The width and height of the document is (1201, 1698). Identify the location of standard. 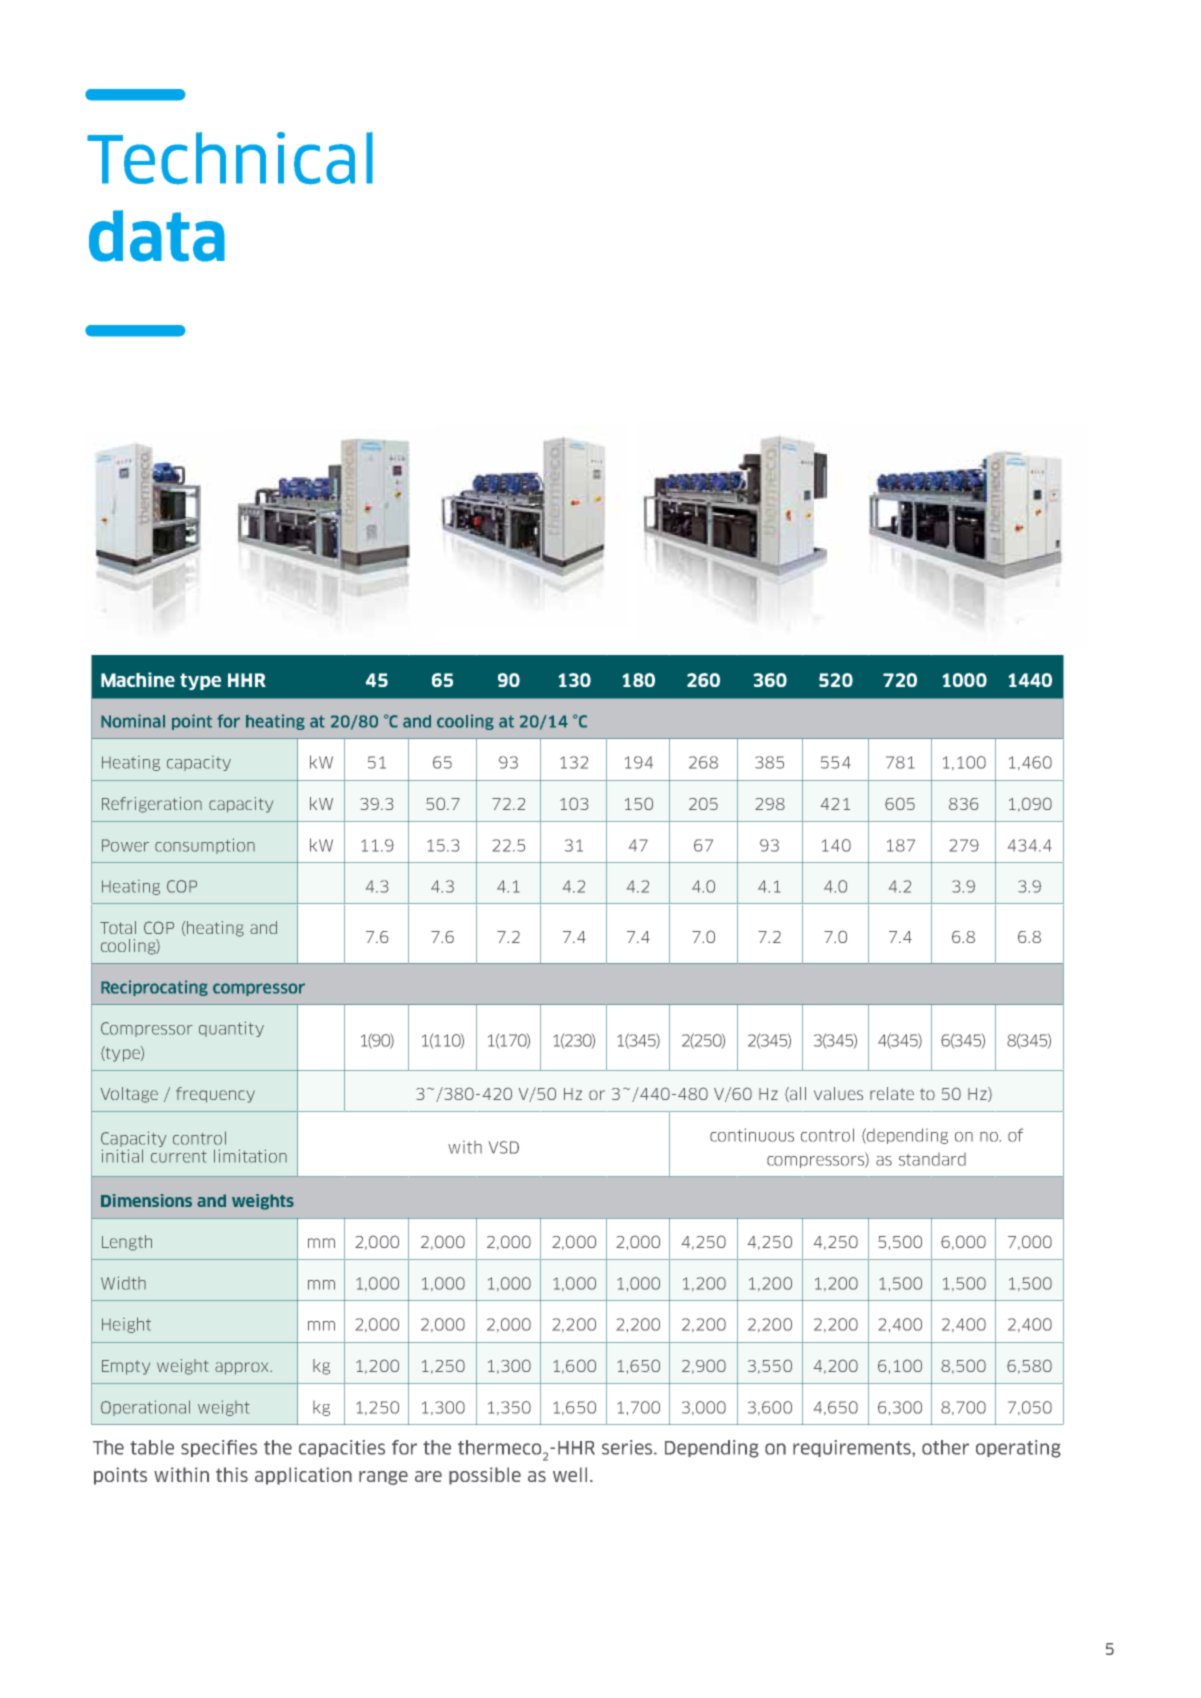
(932, 1159).
